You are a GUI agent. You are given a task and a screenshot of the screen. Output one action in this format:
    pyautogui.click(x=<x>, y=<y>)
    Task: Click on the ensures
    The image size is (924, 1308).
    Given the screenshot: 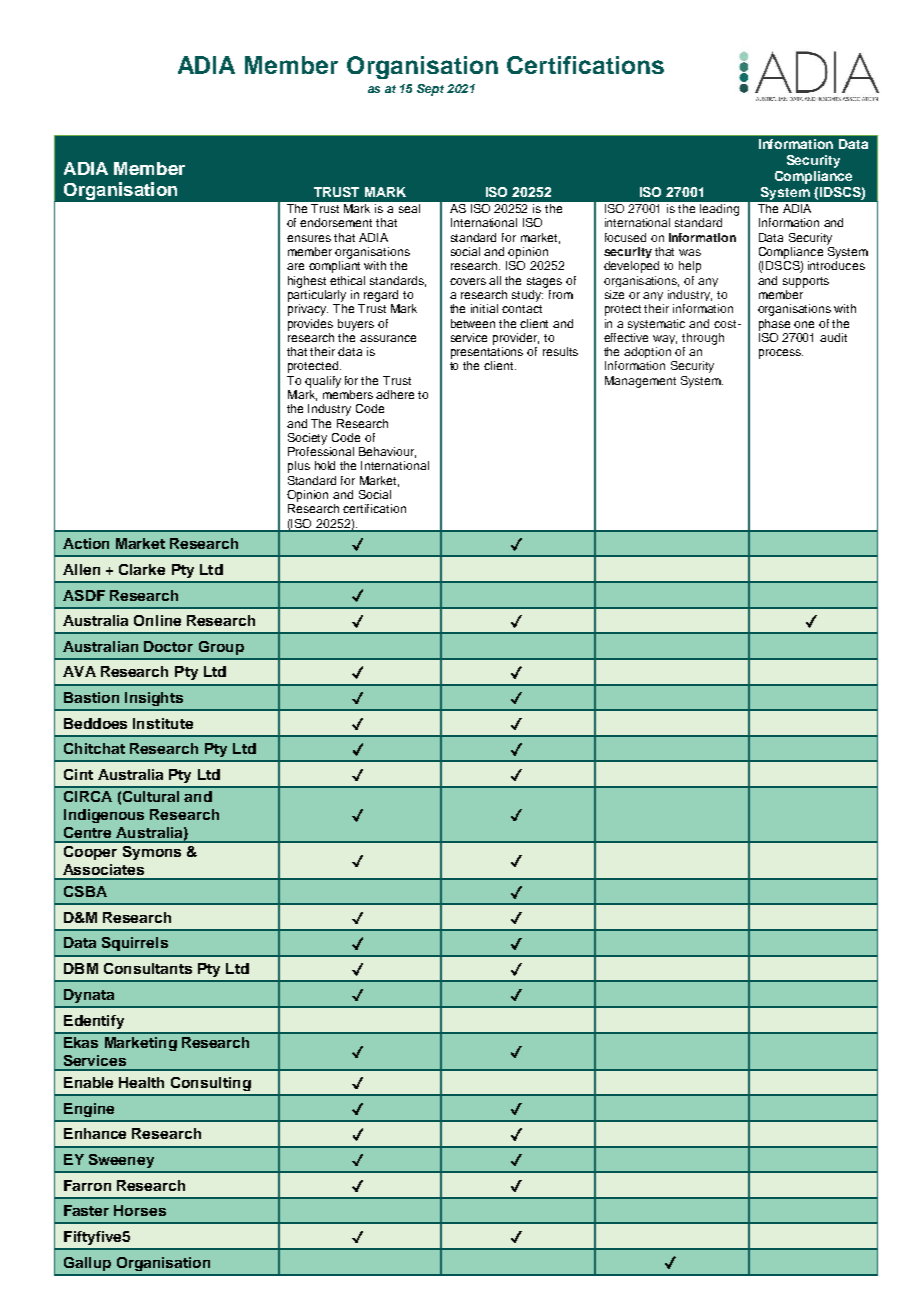 What is the action you would take?
    pyautogui.click(x=309, y=238)
